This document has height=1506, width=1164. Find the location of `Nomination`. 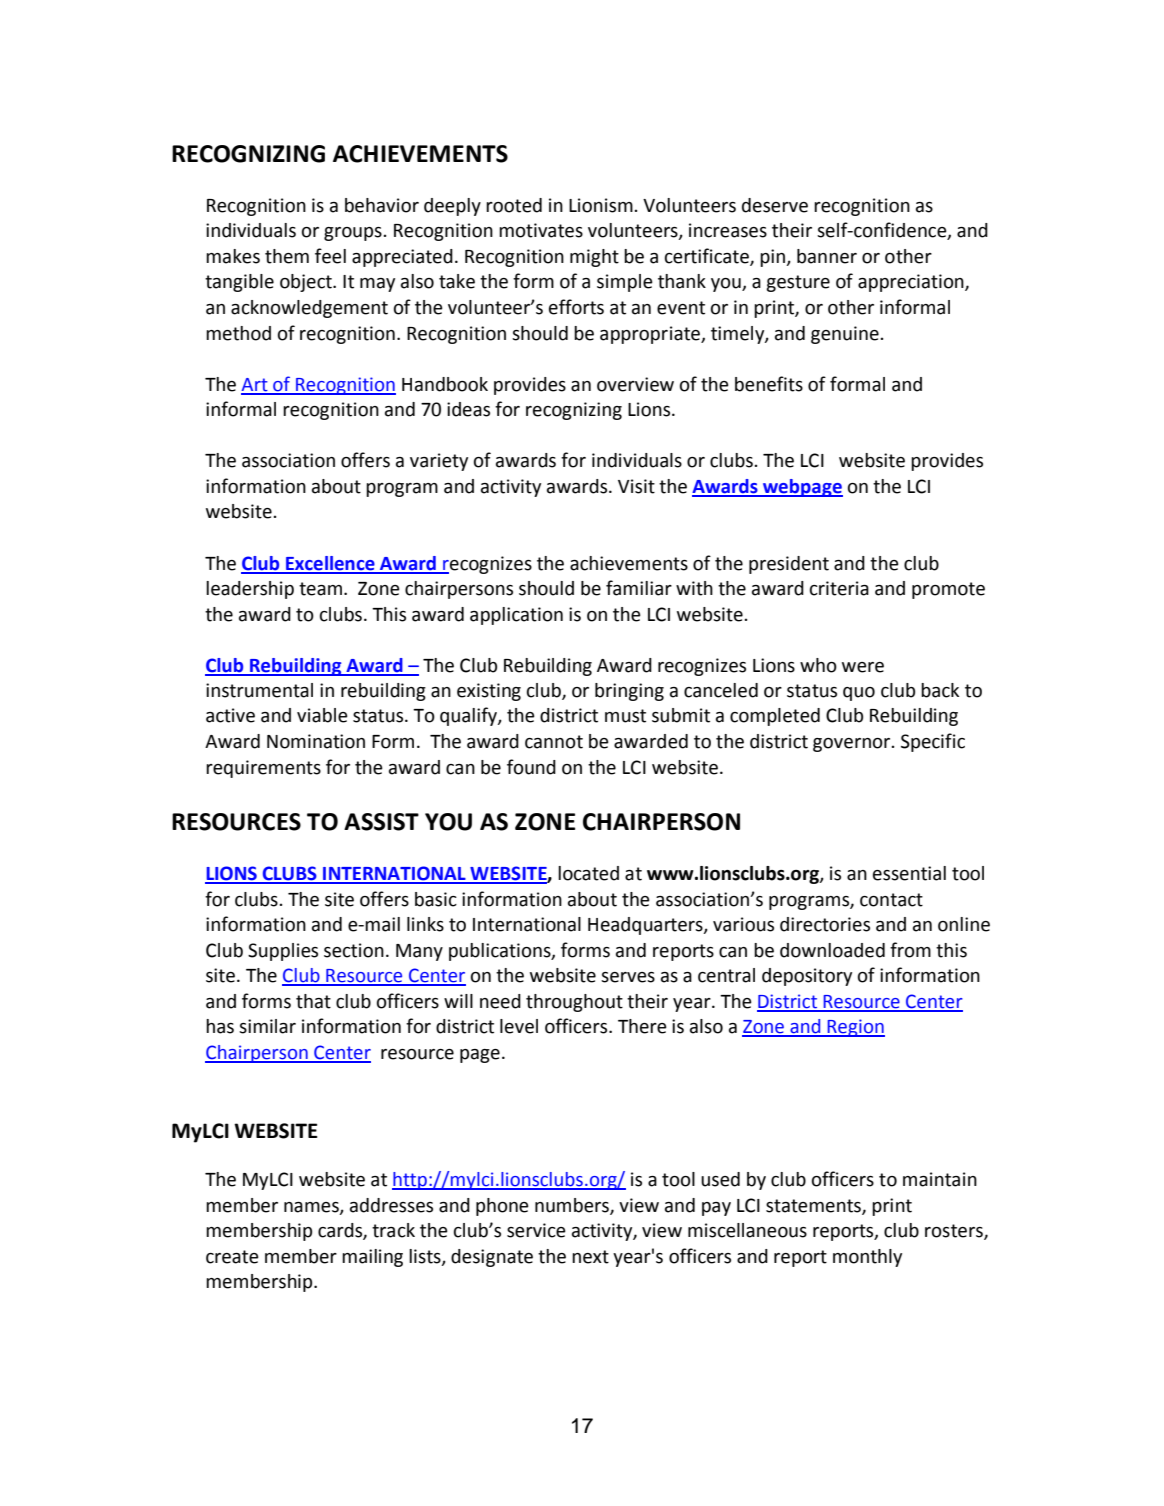

Nomination is located at coordinates (316, 741).
